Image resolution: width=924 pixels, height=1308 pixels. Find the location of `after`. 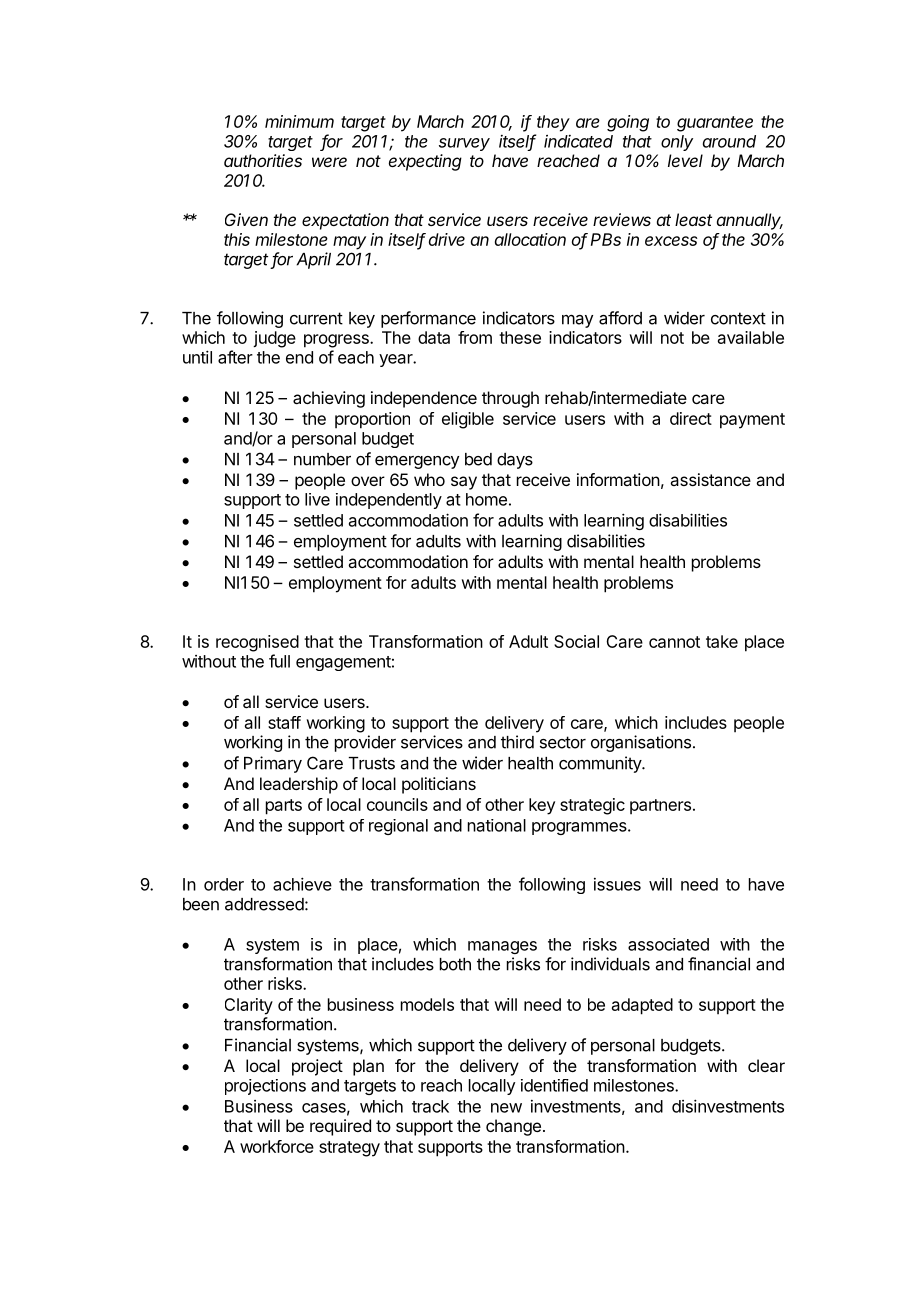

after is located at coordinates (235, 357).
